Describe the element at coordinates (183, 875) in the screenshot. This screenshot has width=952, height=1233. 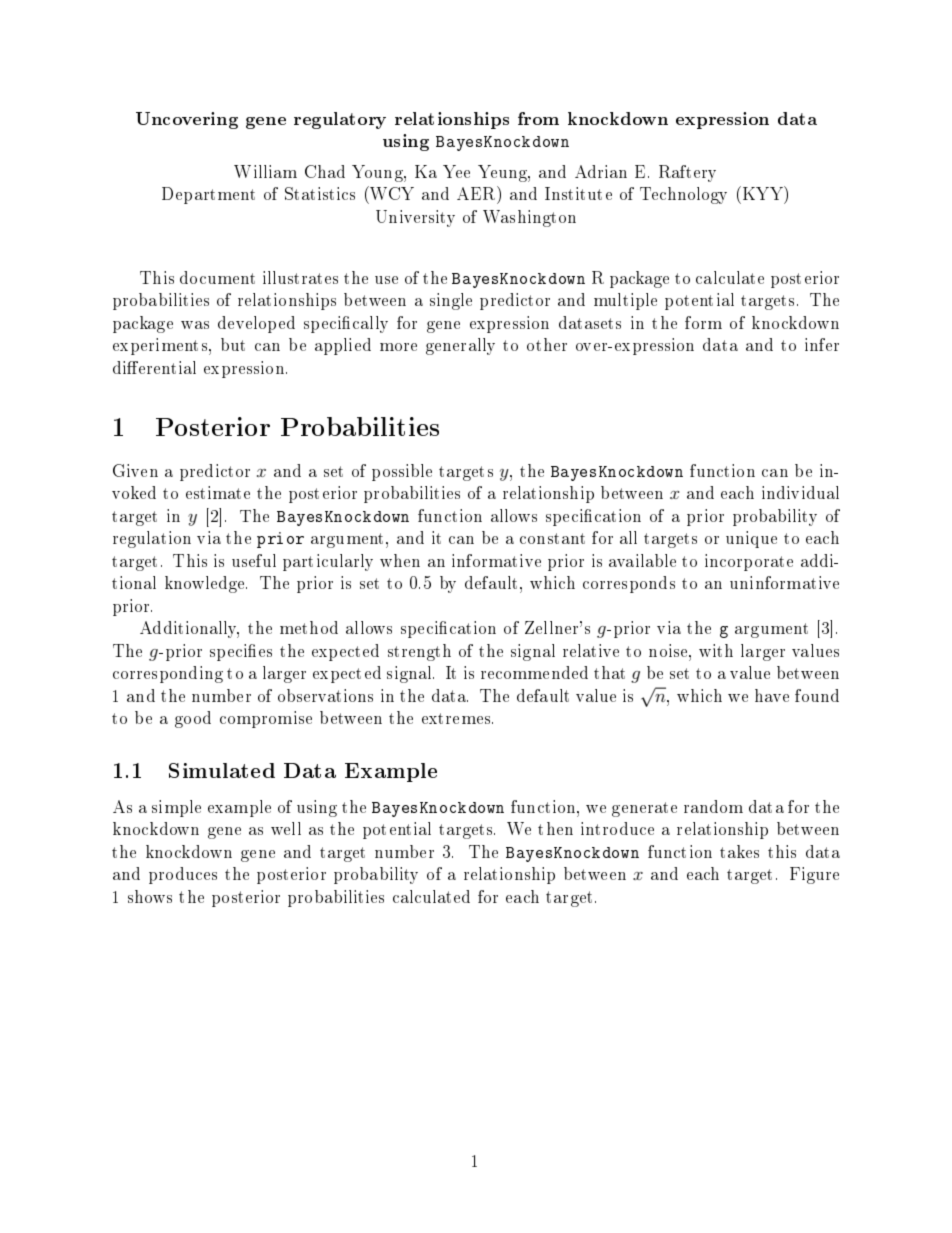
I see `produces` at that location.
